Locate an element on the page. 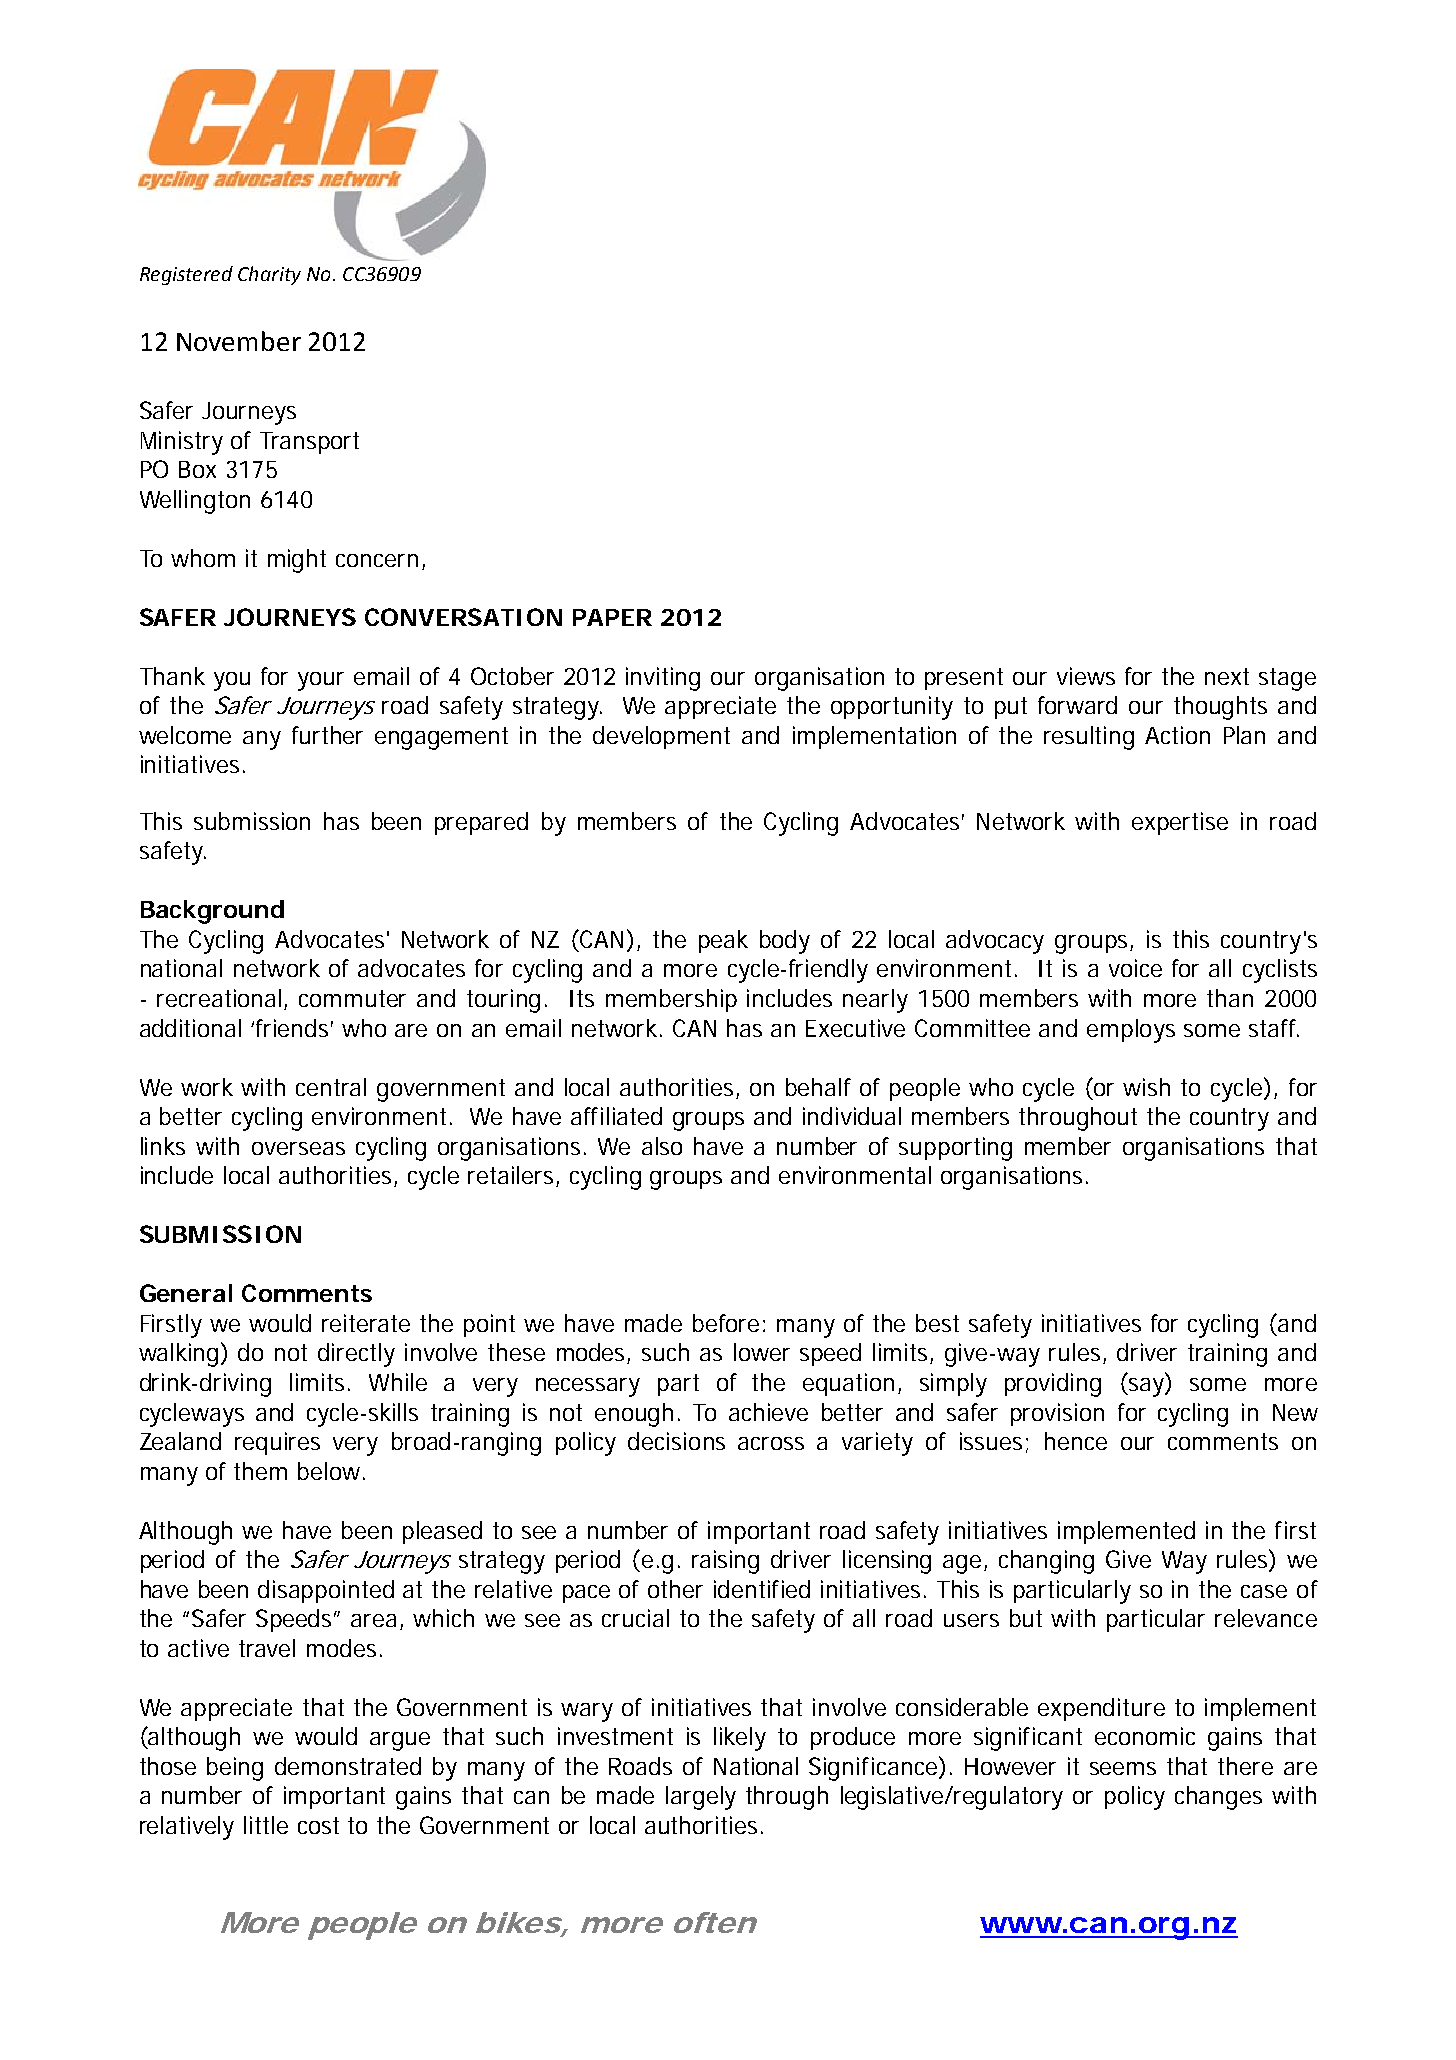  hence is located at coordinates (1076, 1441).
